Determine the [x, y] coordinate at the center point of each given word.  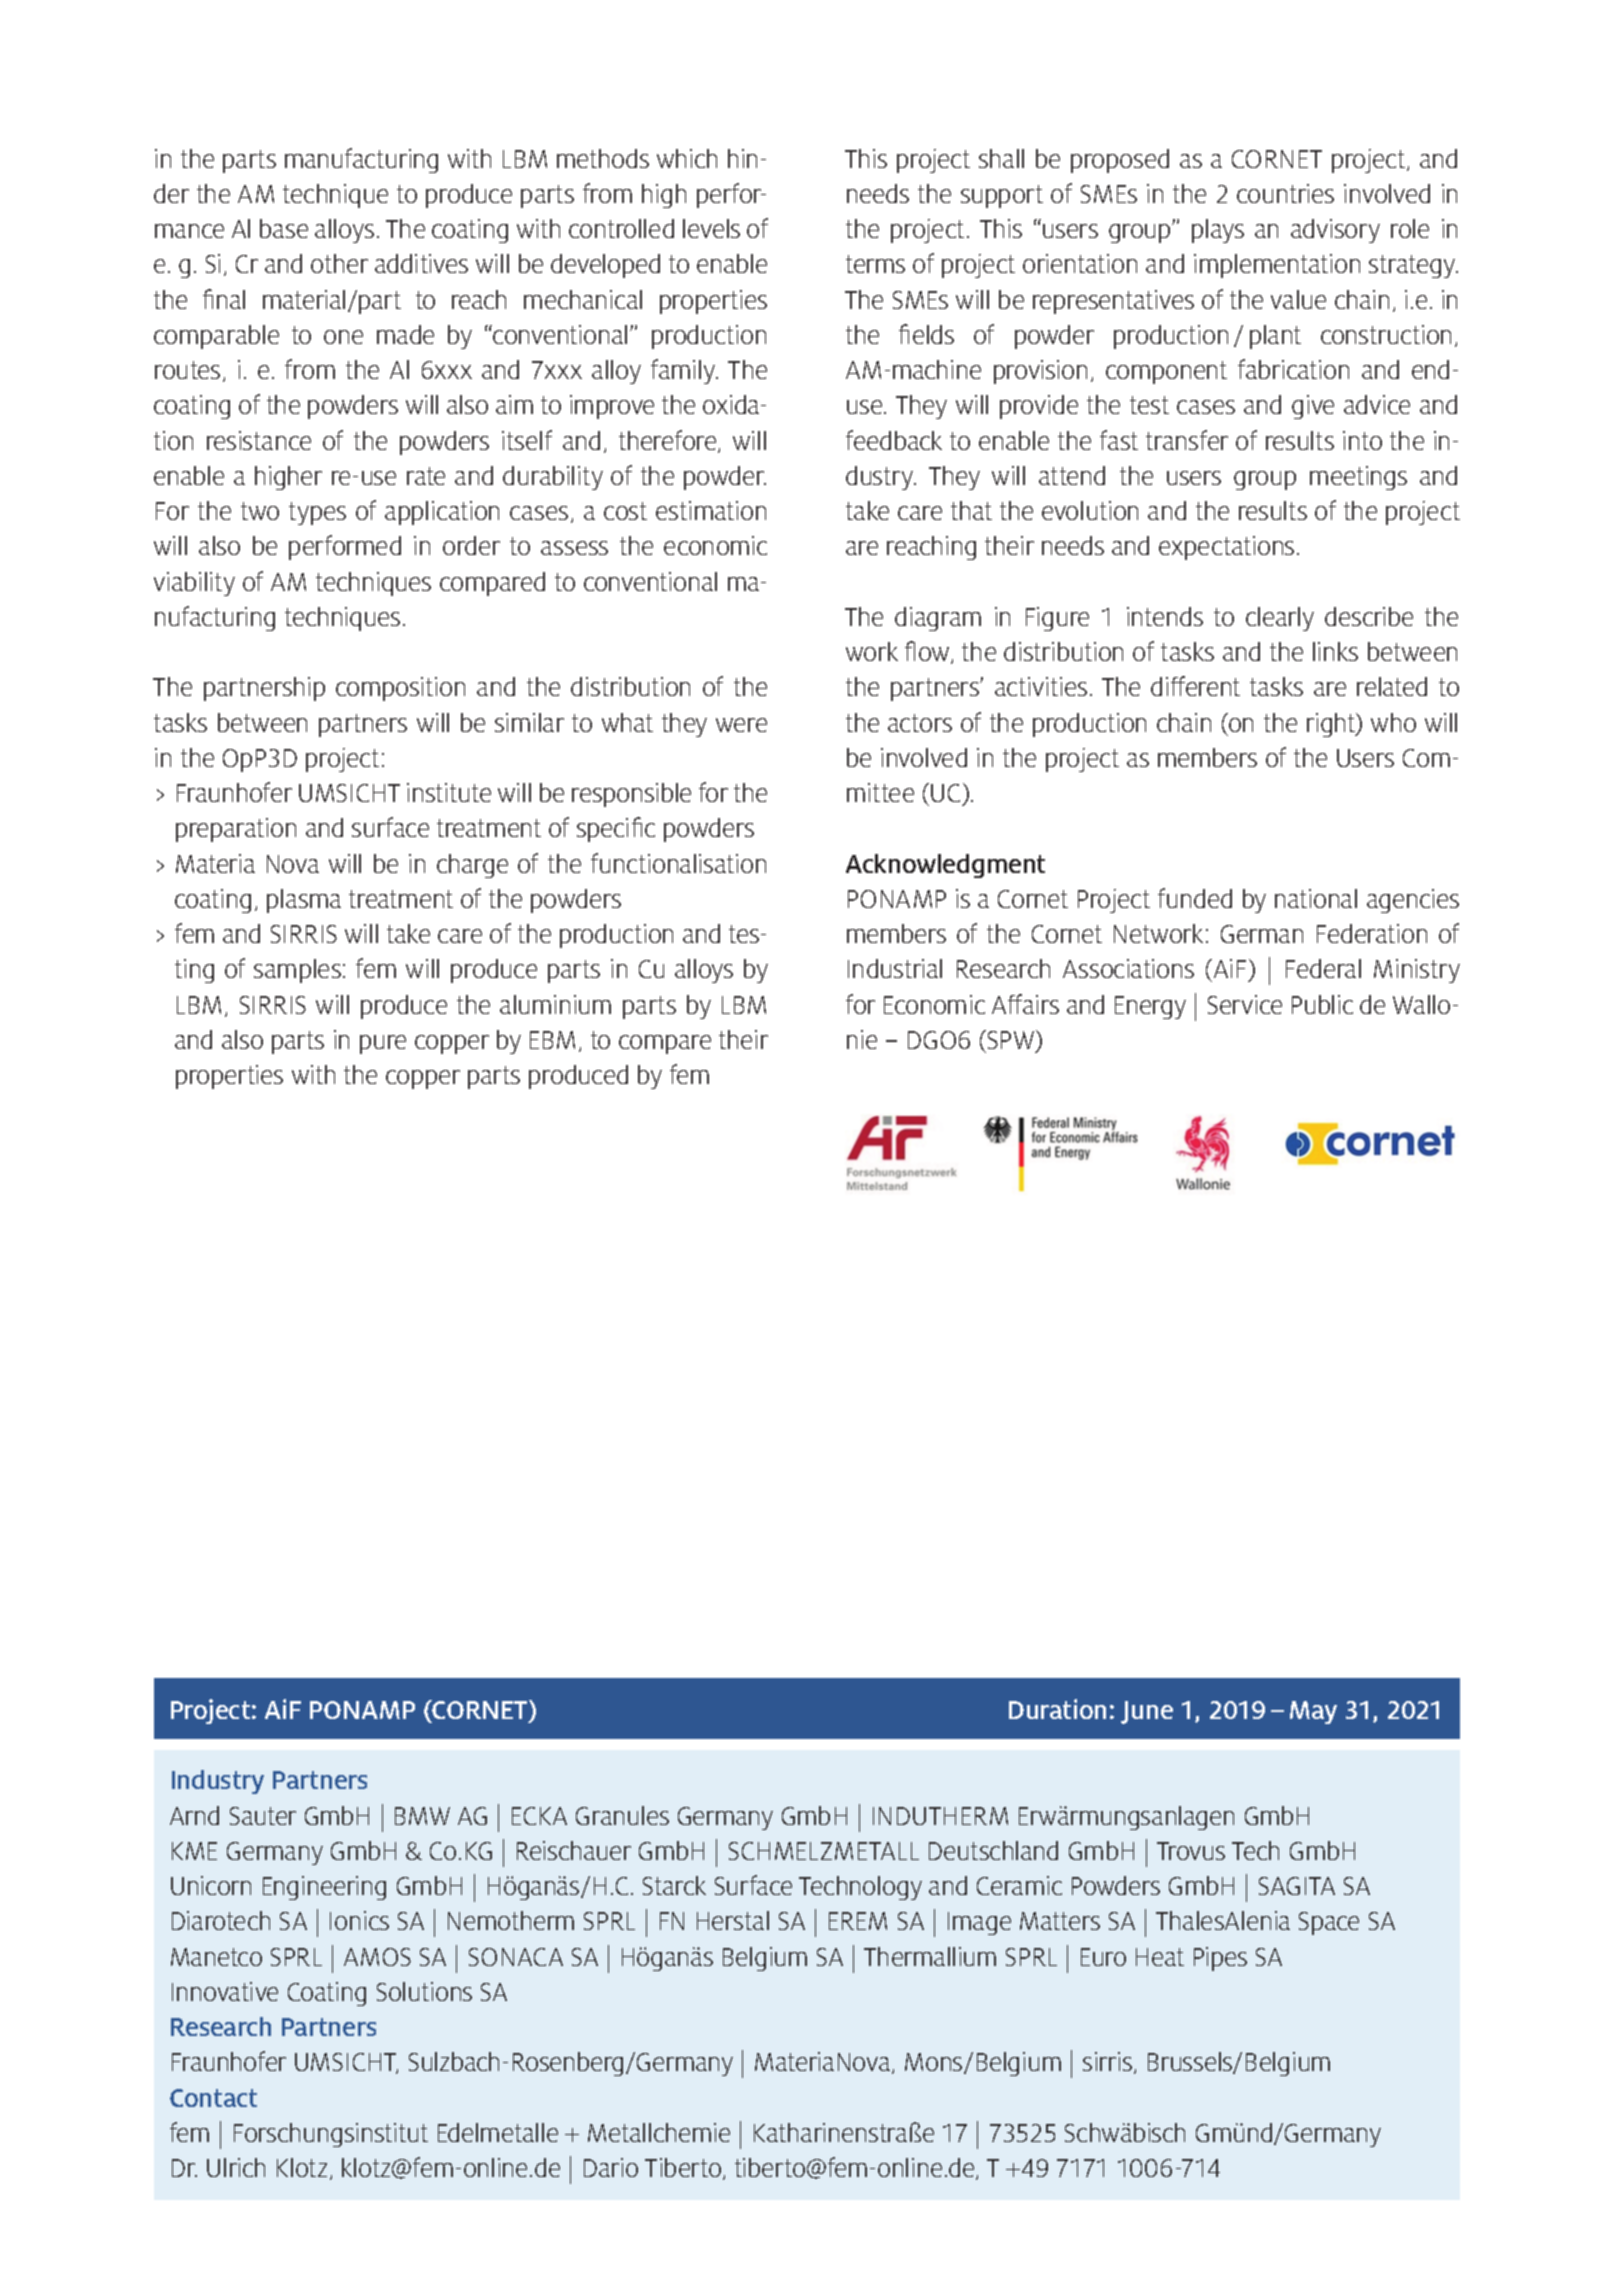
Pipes [1220, 1959]
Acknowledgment [945, 866]
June [1147, 1712]
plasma [304, 901]
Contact [213, 2098]
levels [711, 228]
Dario [611, 2167]
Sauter [263, 1816]
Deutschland [993, 1850]
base [284, 228]
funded [1195, 898]
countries [1285, 193]
